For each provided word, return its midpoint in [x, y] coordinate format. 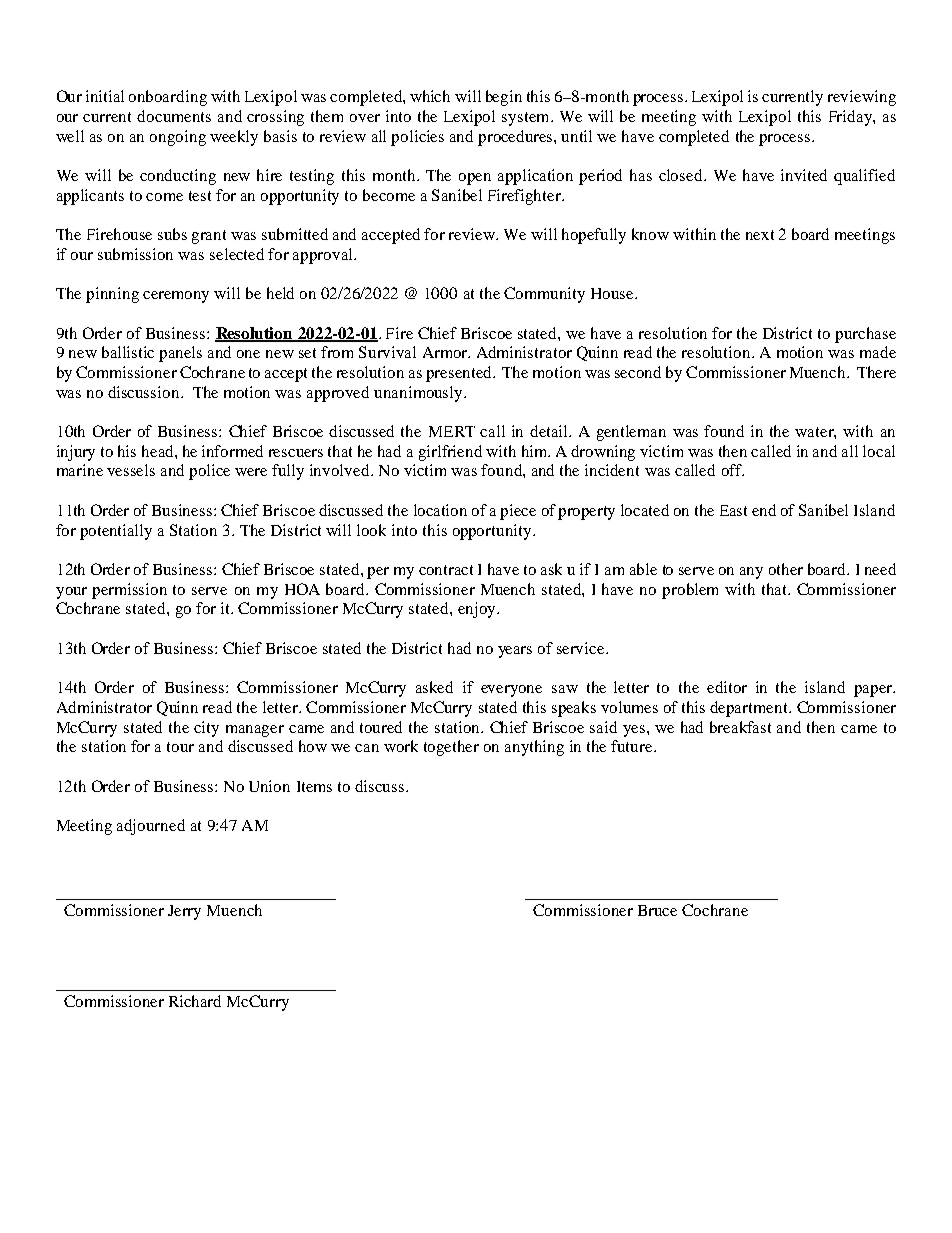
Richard [195, 1001]
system [527, 119]
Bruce [657, 910]
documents [174, 116]
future [633, 746]
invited [804, 175]
